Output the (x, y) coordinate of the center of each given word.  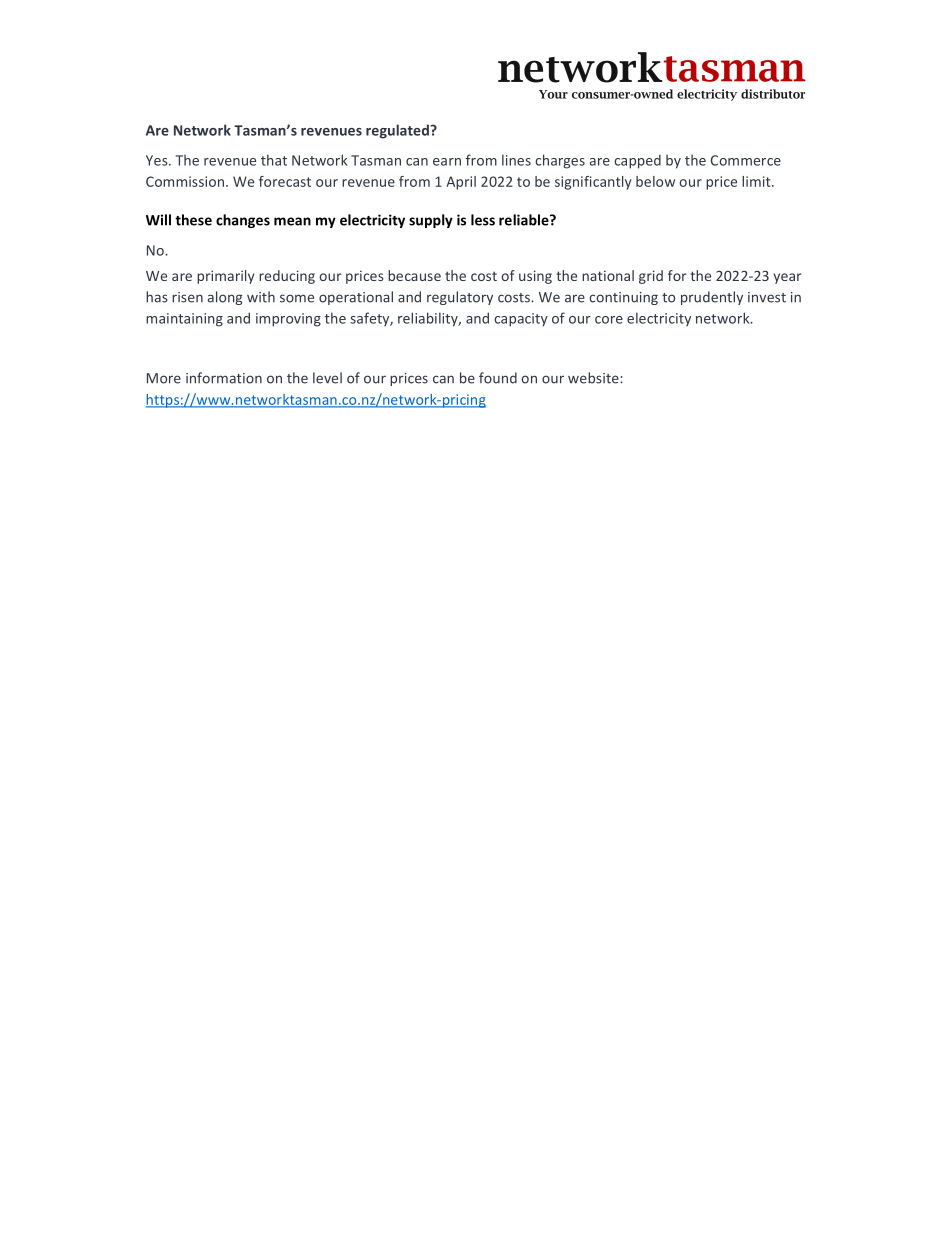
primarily (226, 277)
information (224, 378)
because (414, 275)
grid (651, 277)
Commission (185, 181)
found (498, 378)
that (274, 160)
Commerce (746, 160)
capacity (521, 320)
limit (757, 181)
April (461, 183)
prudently (712, 298)
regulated (398, 131)
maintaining (184, 320)
